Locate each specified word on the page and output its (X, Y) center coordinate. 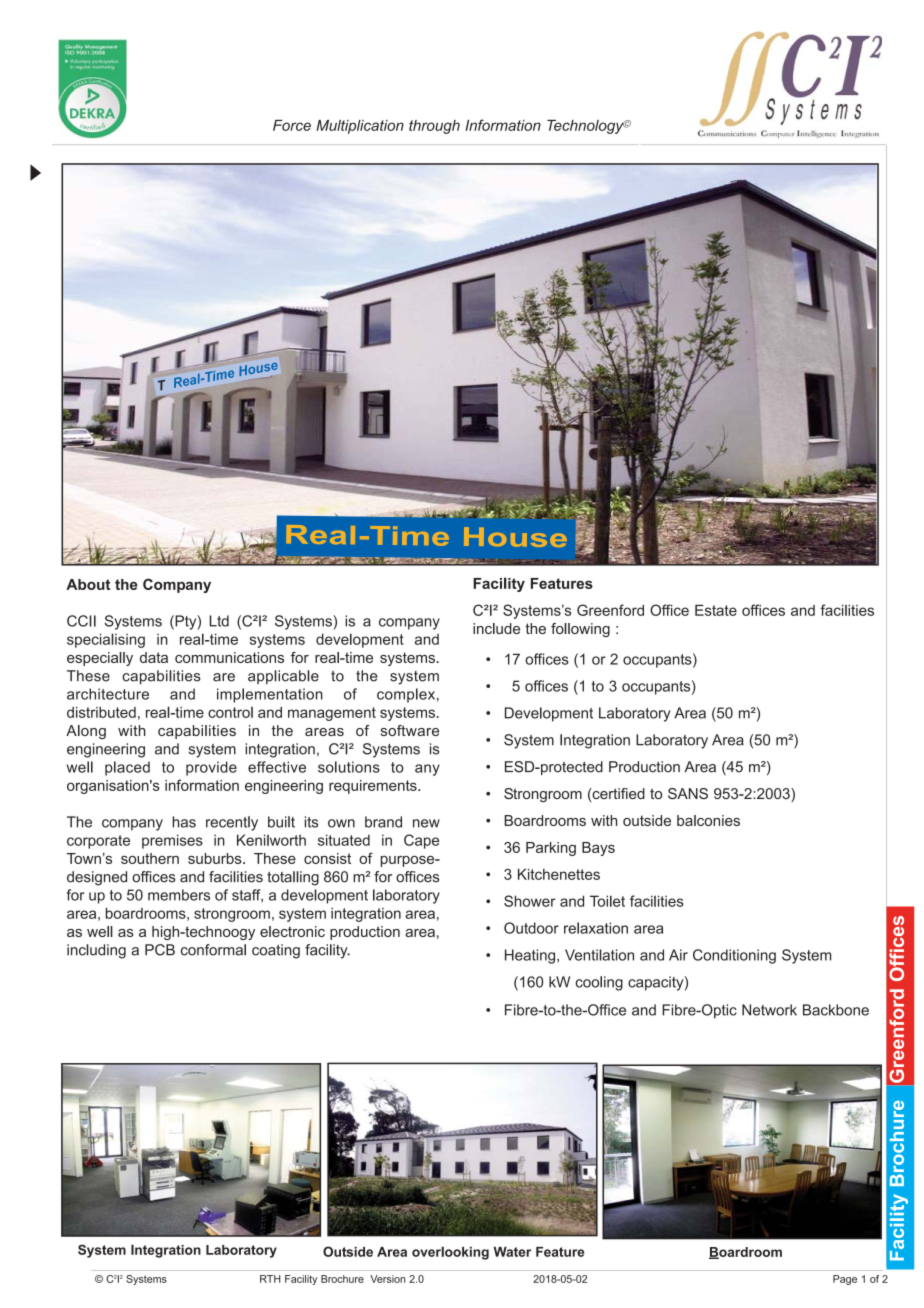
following (580, 630)
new (426, 823)
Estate (716, 610)
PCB (160, 950)
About (88, 584)
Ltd (219, 621)
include (496, 628)
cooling (599, 983)
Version (387, 1279)
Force (292, 125)
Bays (598, 849)
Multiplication (360, 127)
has (184, 822)
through (434, 127)
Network (769, 1010)
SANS (688, 793)
